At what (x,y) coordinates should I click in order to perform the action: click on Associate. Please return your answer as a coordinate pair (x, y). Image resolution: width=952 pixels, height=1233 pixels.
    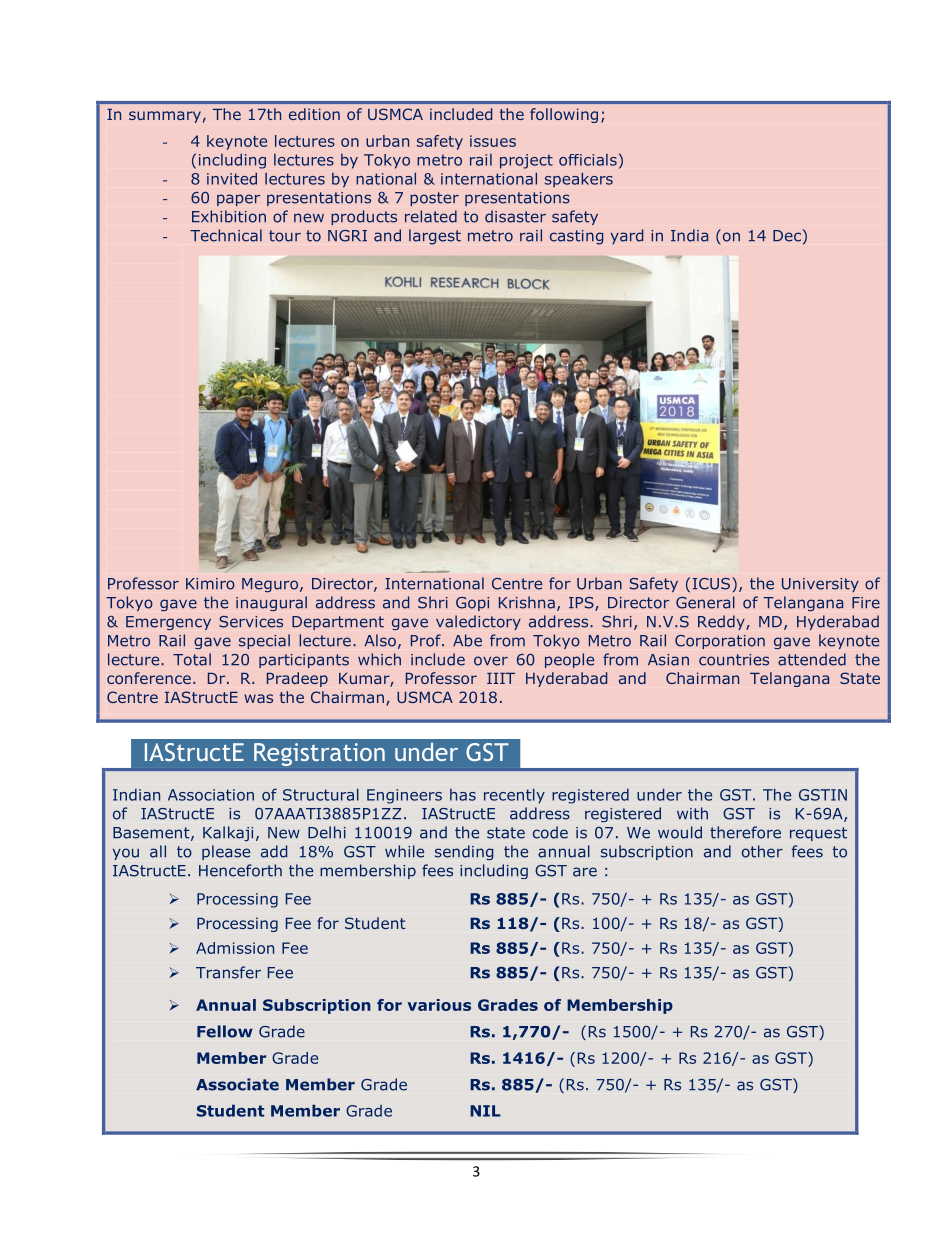
    Looking at the image, I should click on (237, 1084).
